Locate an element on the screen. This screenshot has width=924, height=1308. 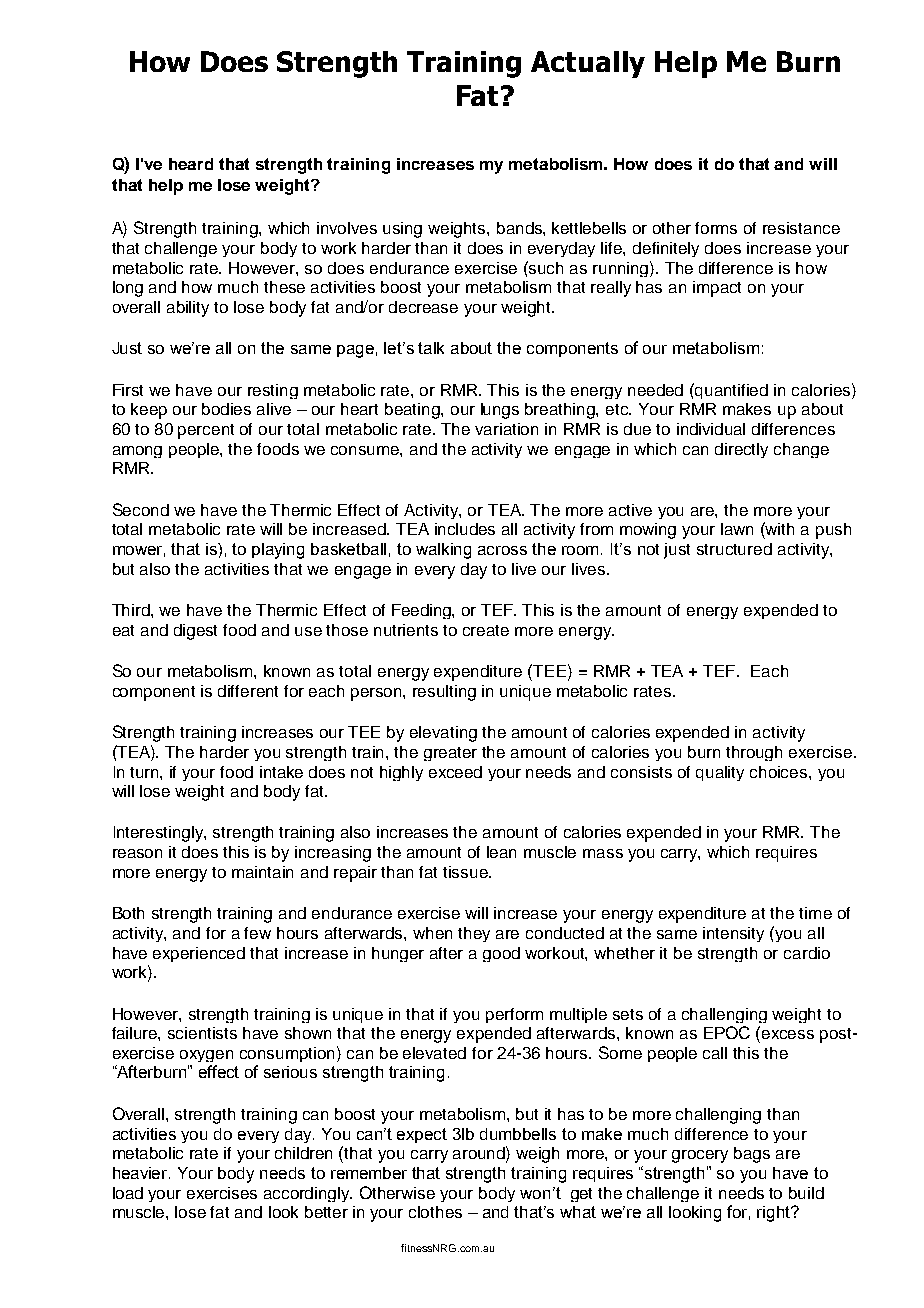
variation is located at coordinates (506, 429).
